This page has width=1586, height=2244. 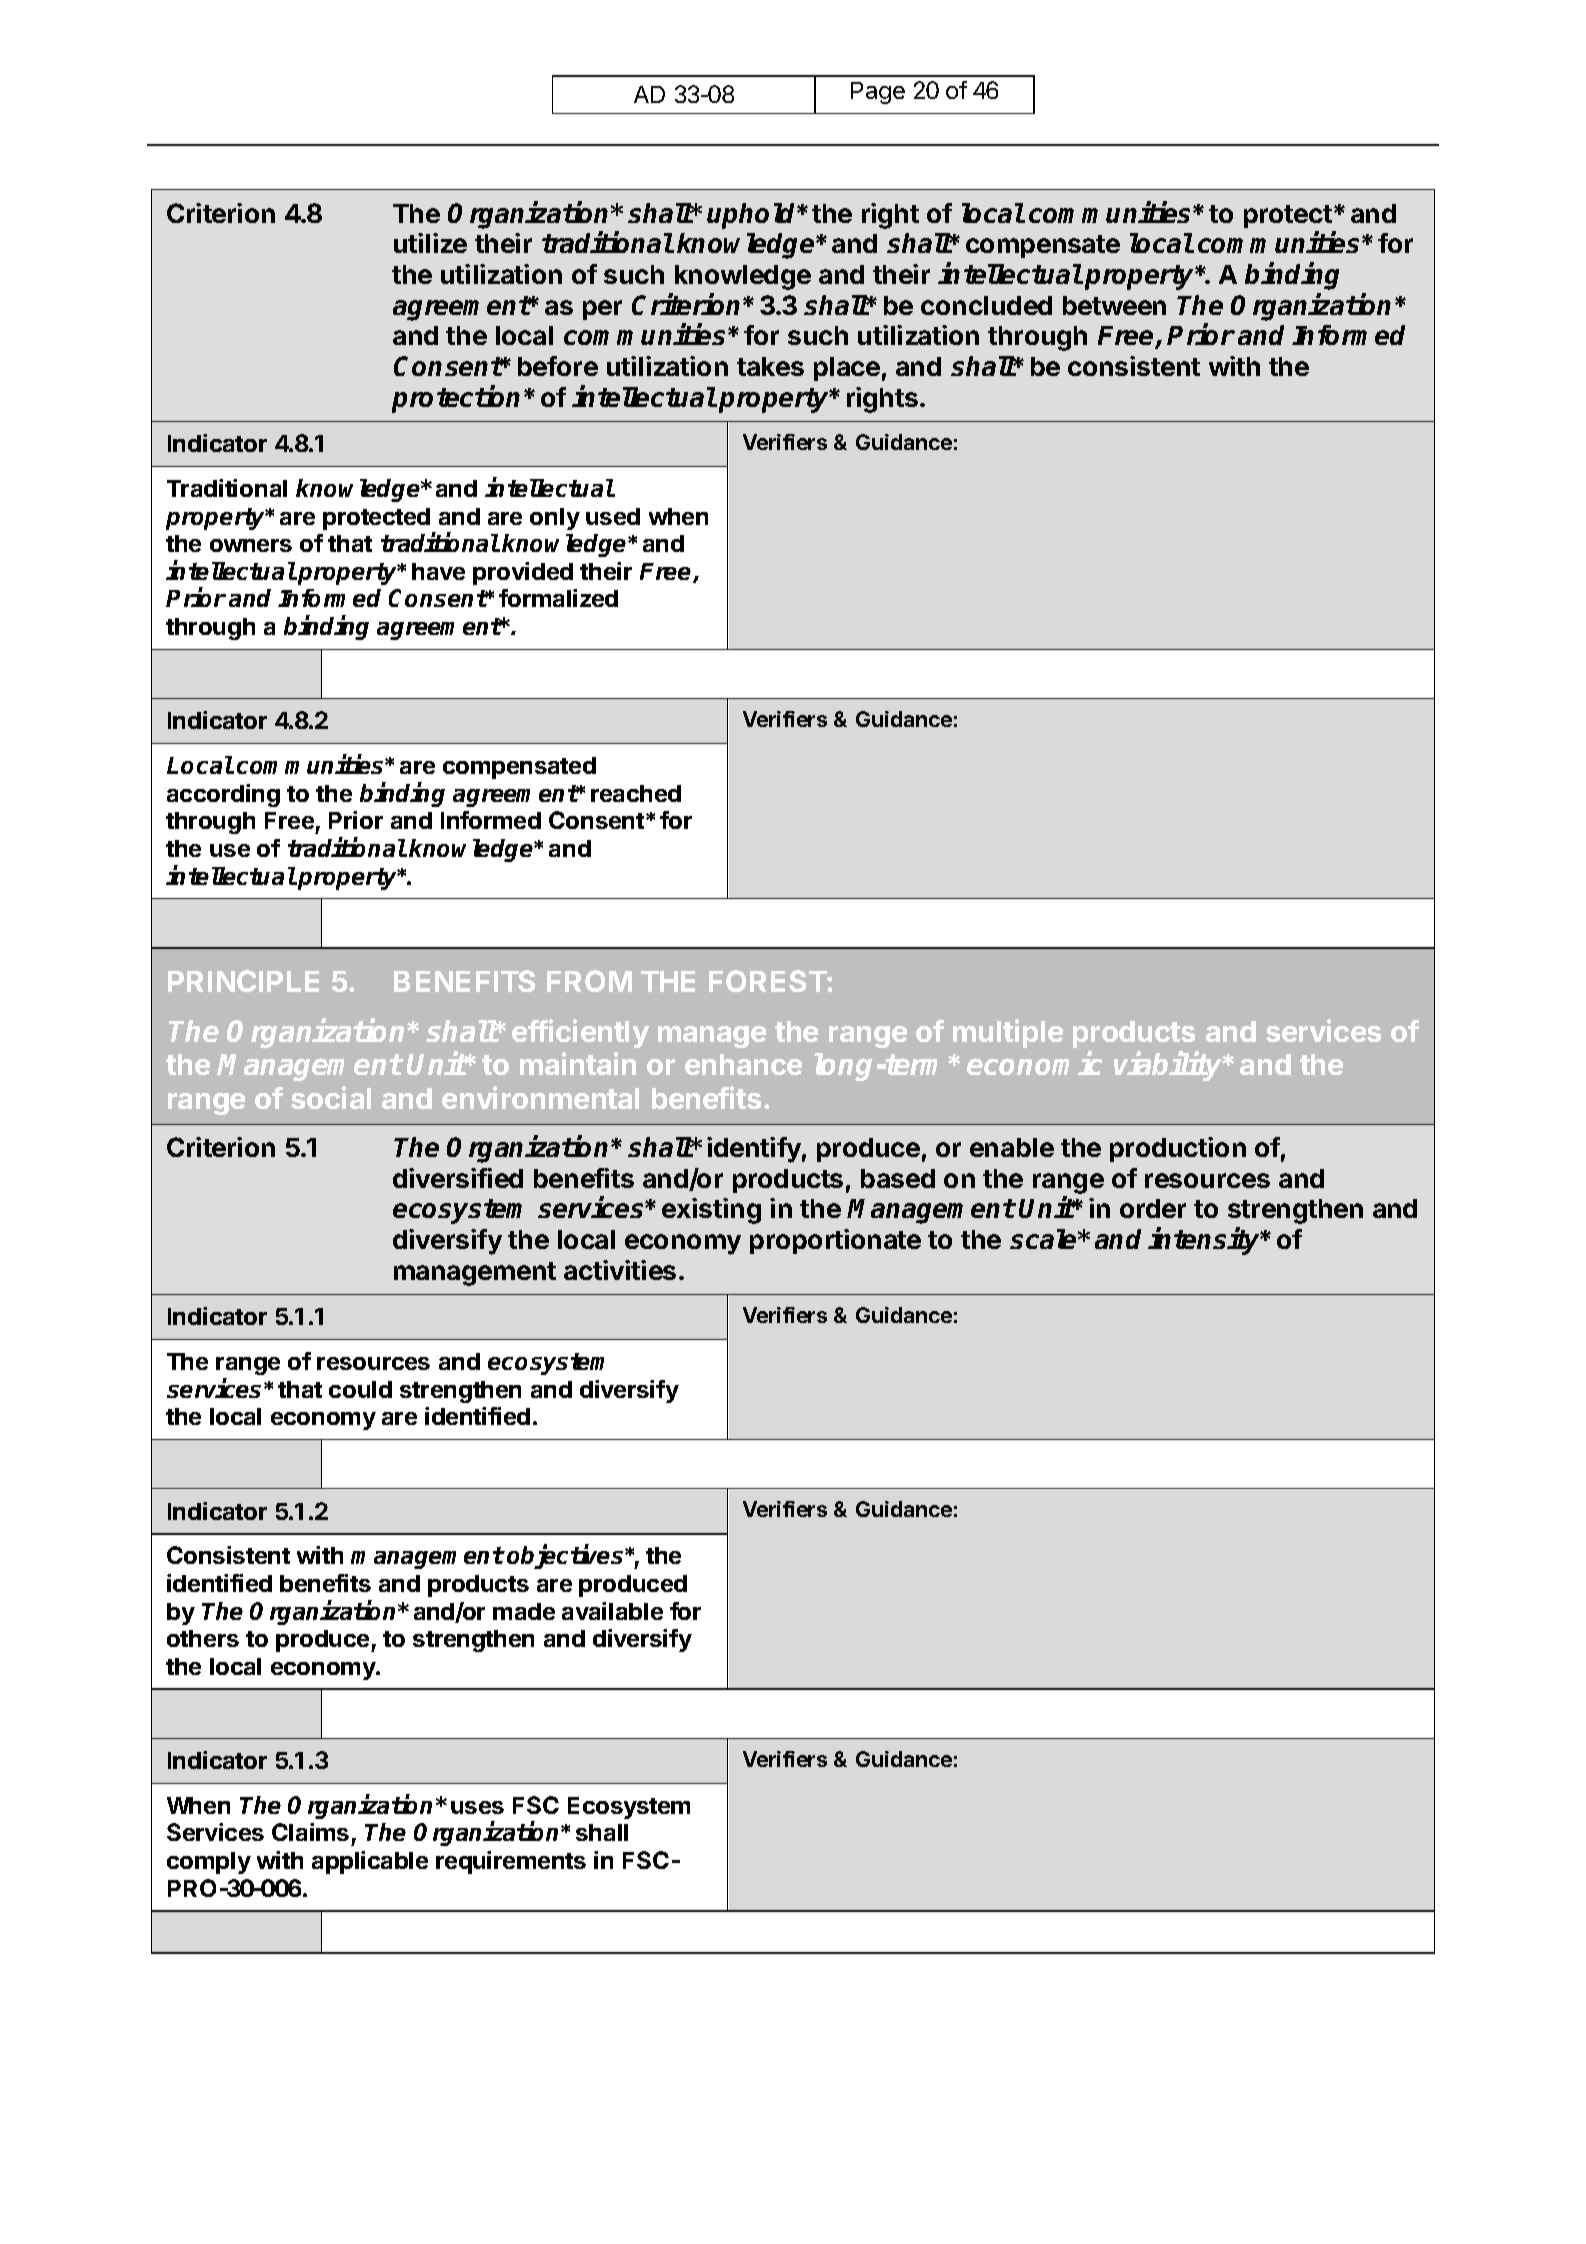 I want to click on could, so click(x=360, y=1389).
